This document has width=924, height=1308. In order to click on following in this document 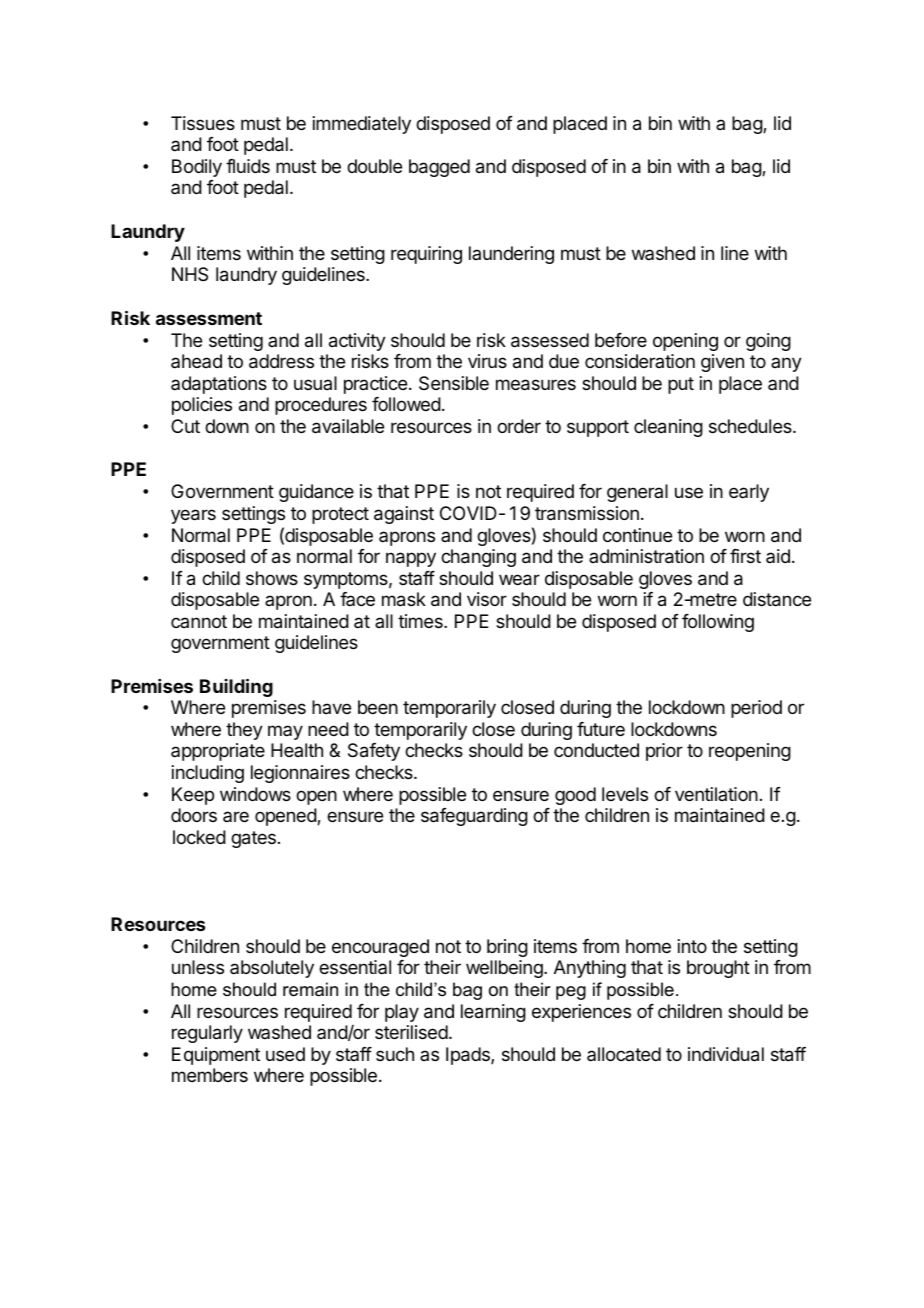, I will do `click(718, 623)`.
